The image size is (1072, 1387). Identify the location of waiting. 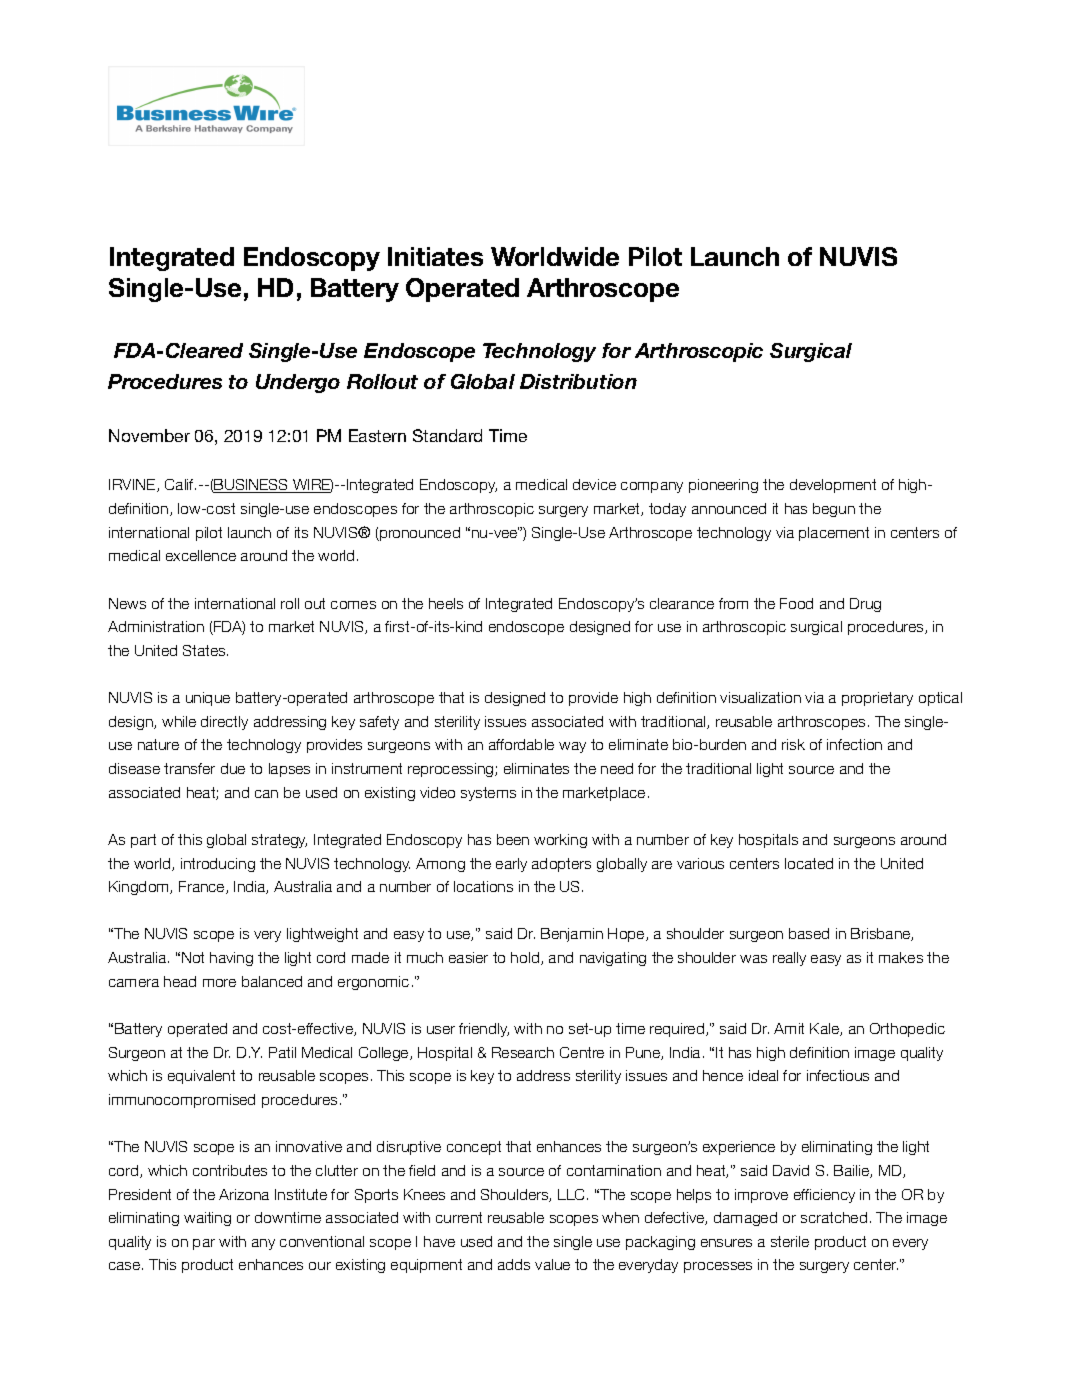
(207, 1219).
